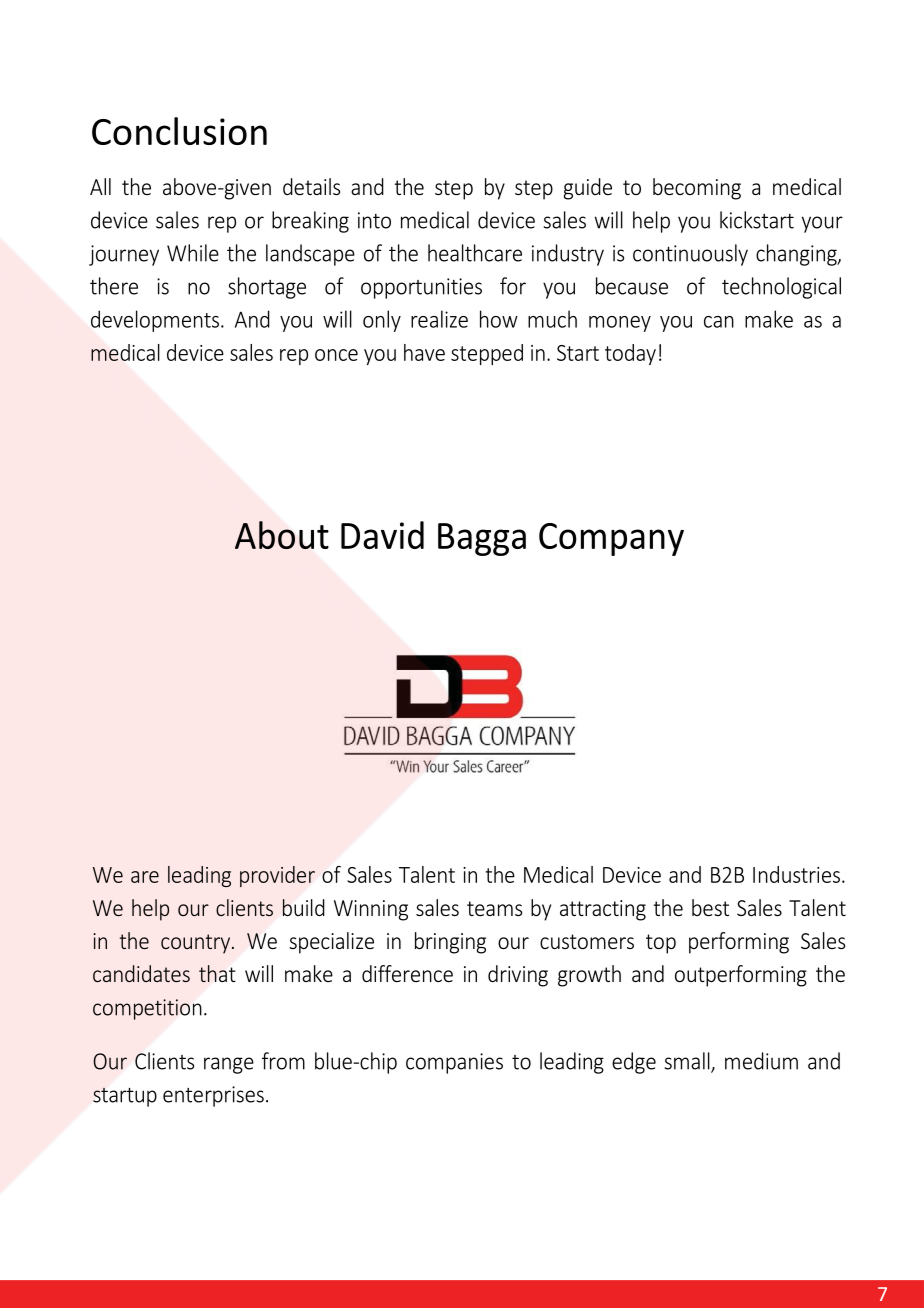  What do you see at coordinates (587, 189) in the screenshot?
I see `guide` at bounding box center [587, 189].
